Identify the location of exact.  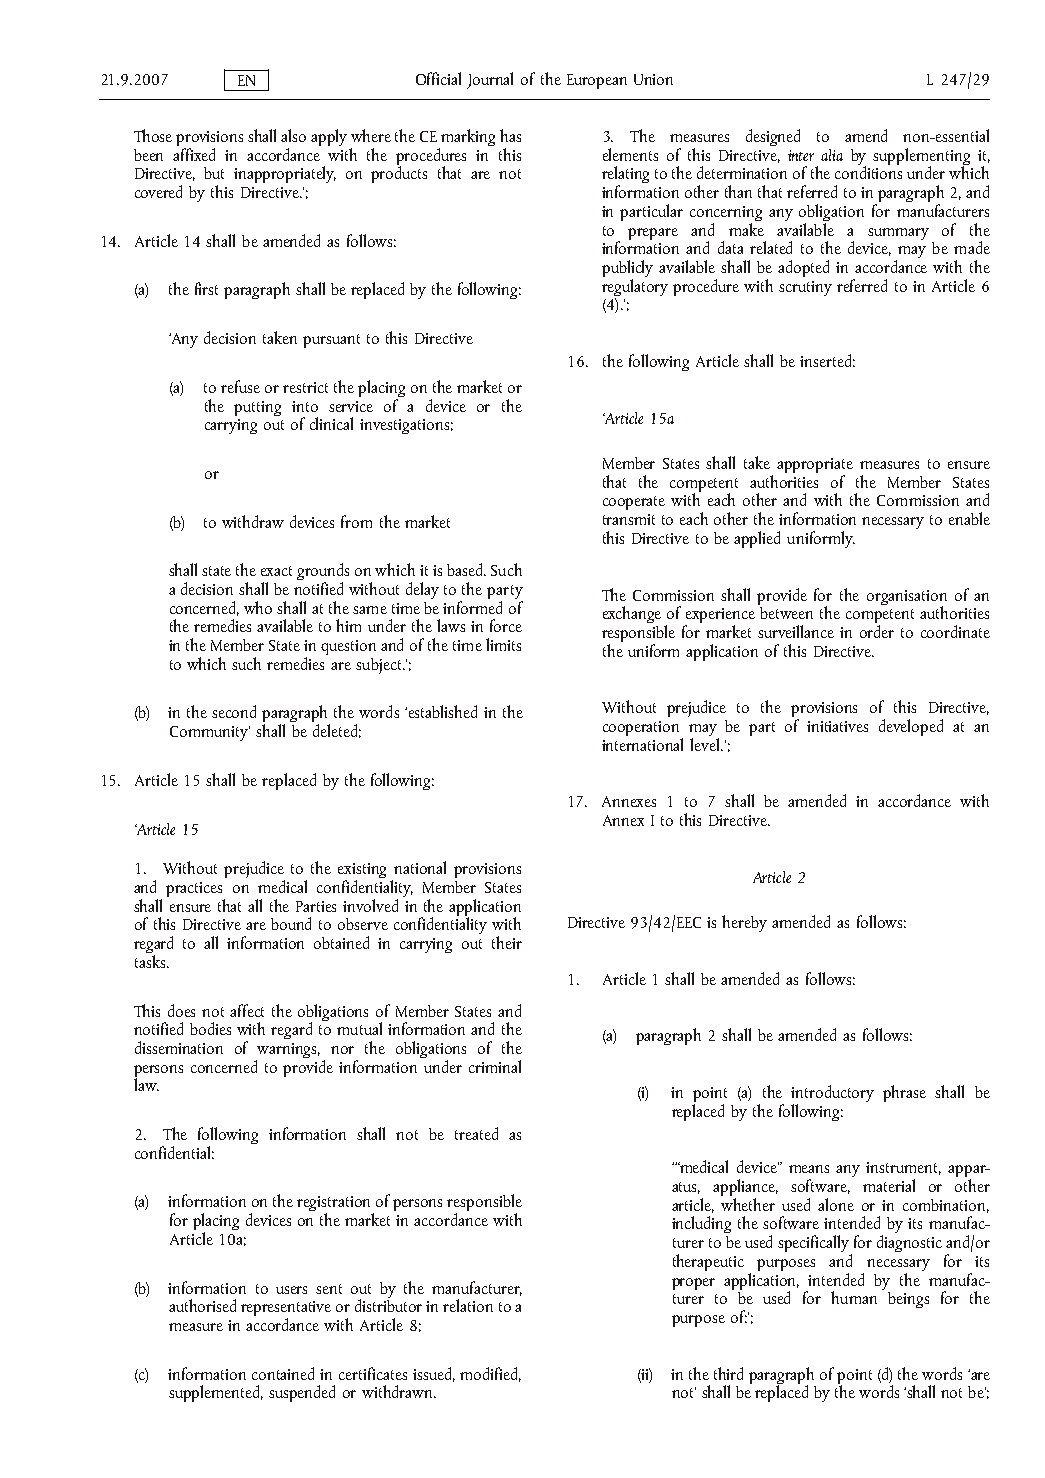
(276, 571).
